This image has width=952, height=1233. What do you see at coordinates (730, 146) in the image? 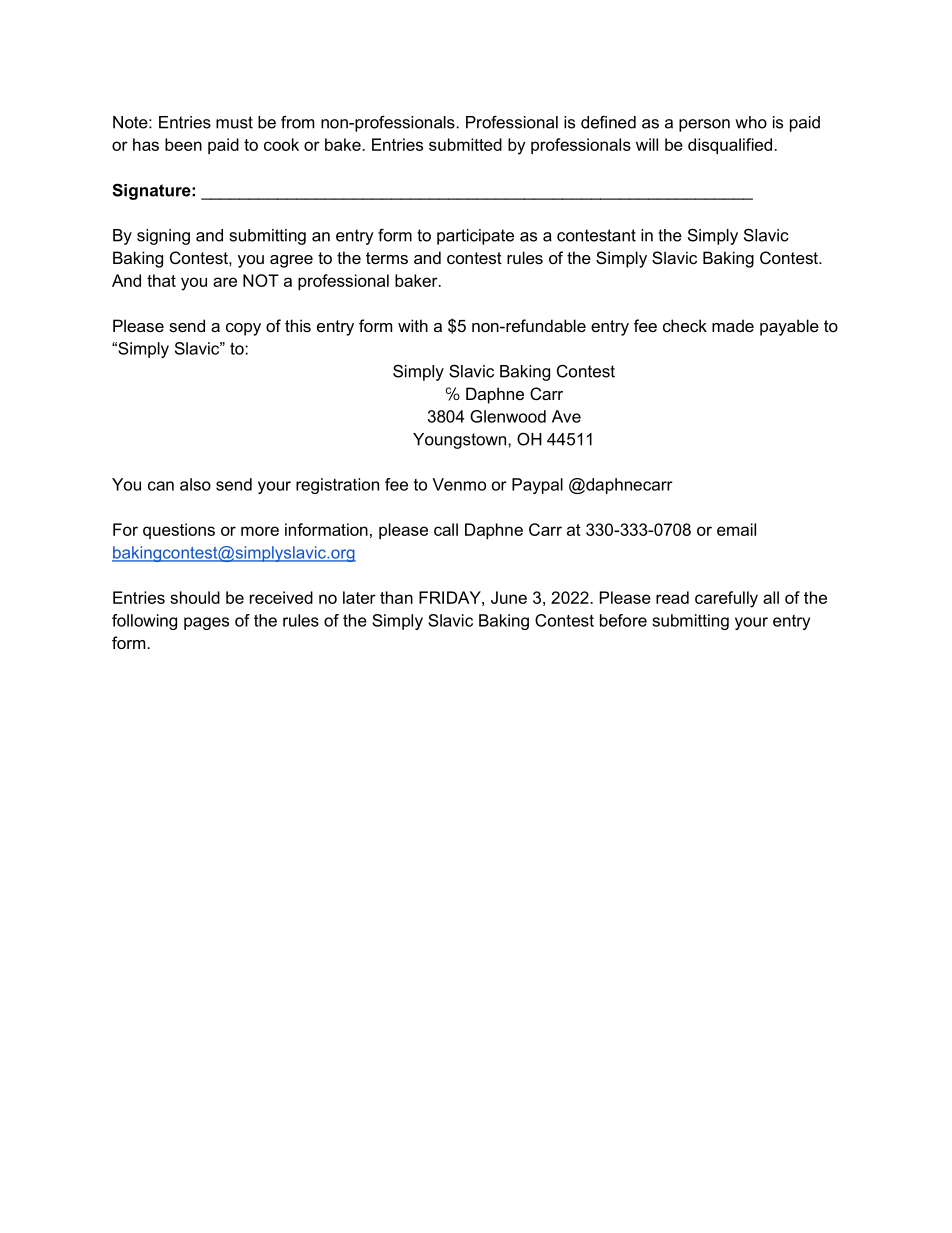
I see `disqualified` at bounding box center [730, 146].
